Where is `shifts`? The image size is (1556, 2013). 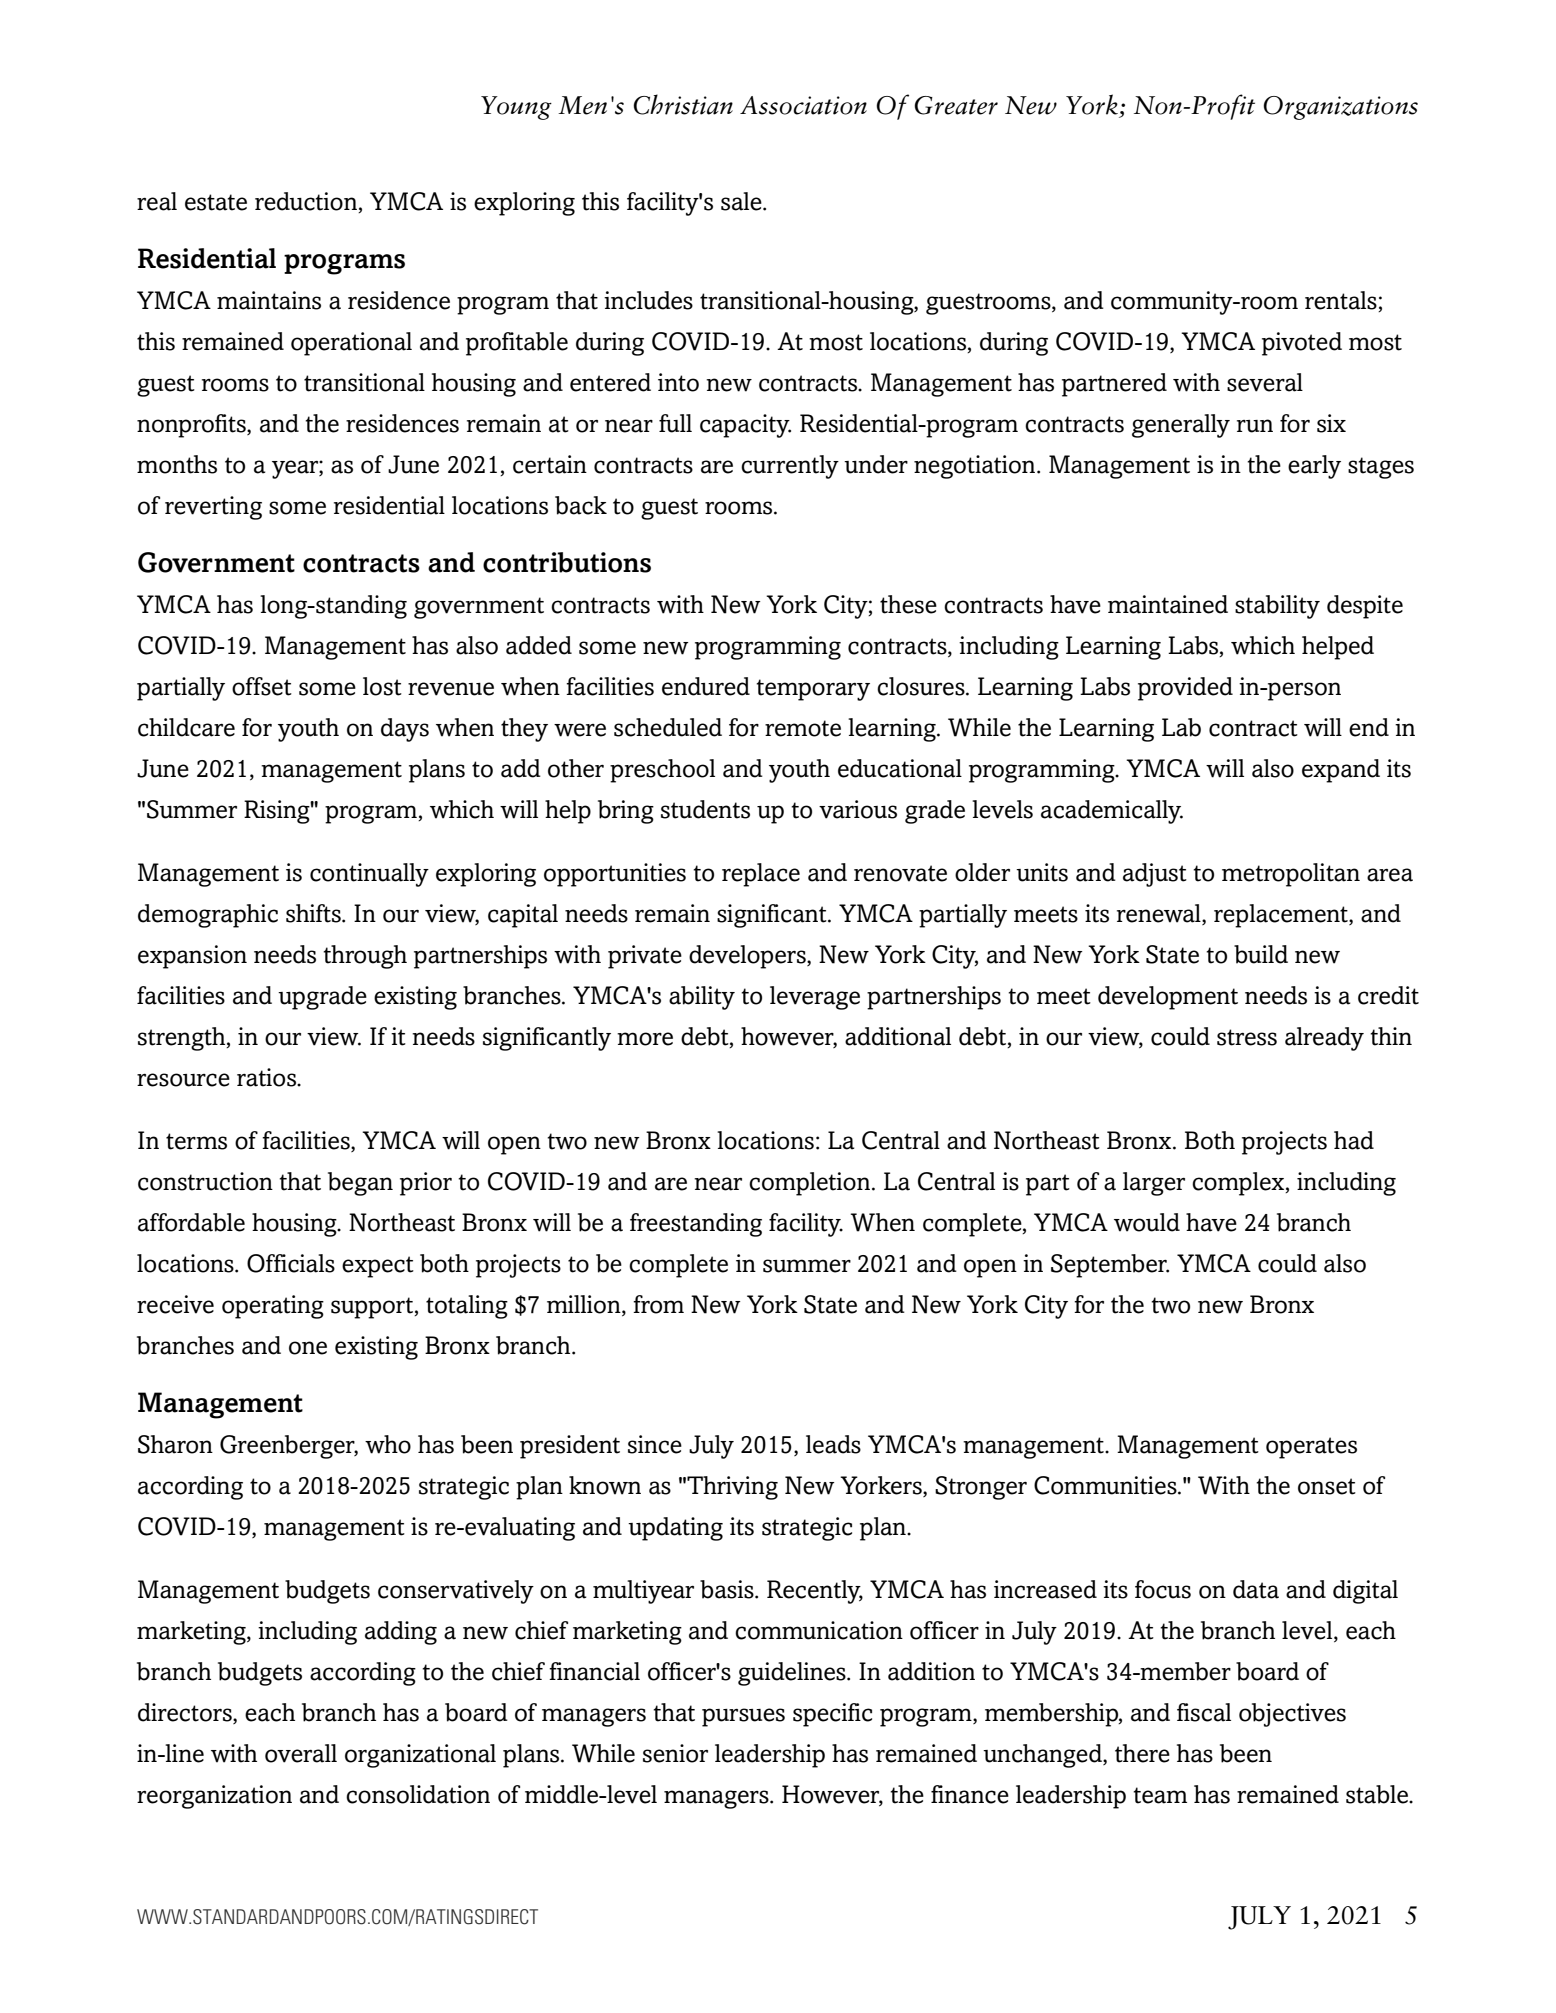 shifts is located at coordinates (314, 913).
